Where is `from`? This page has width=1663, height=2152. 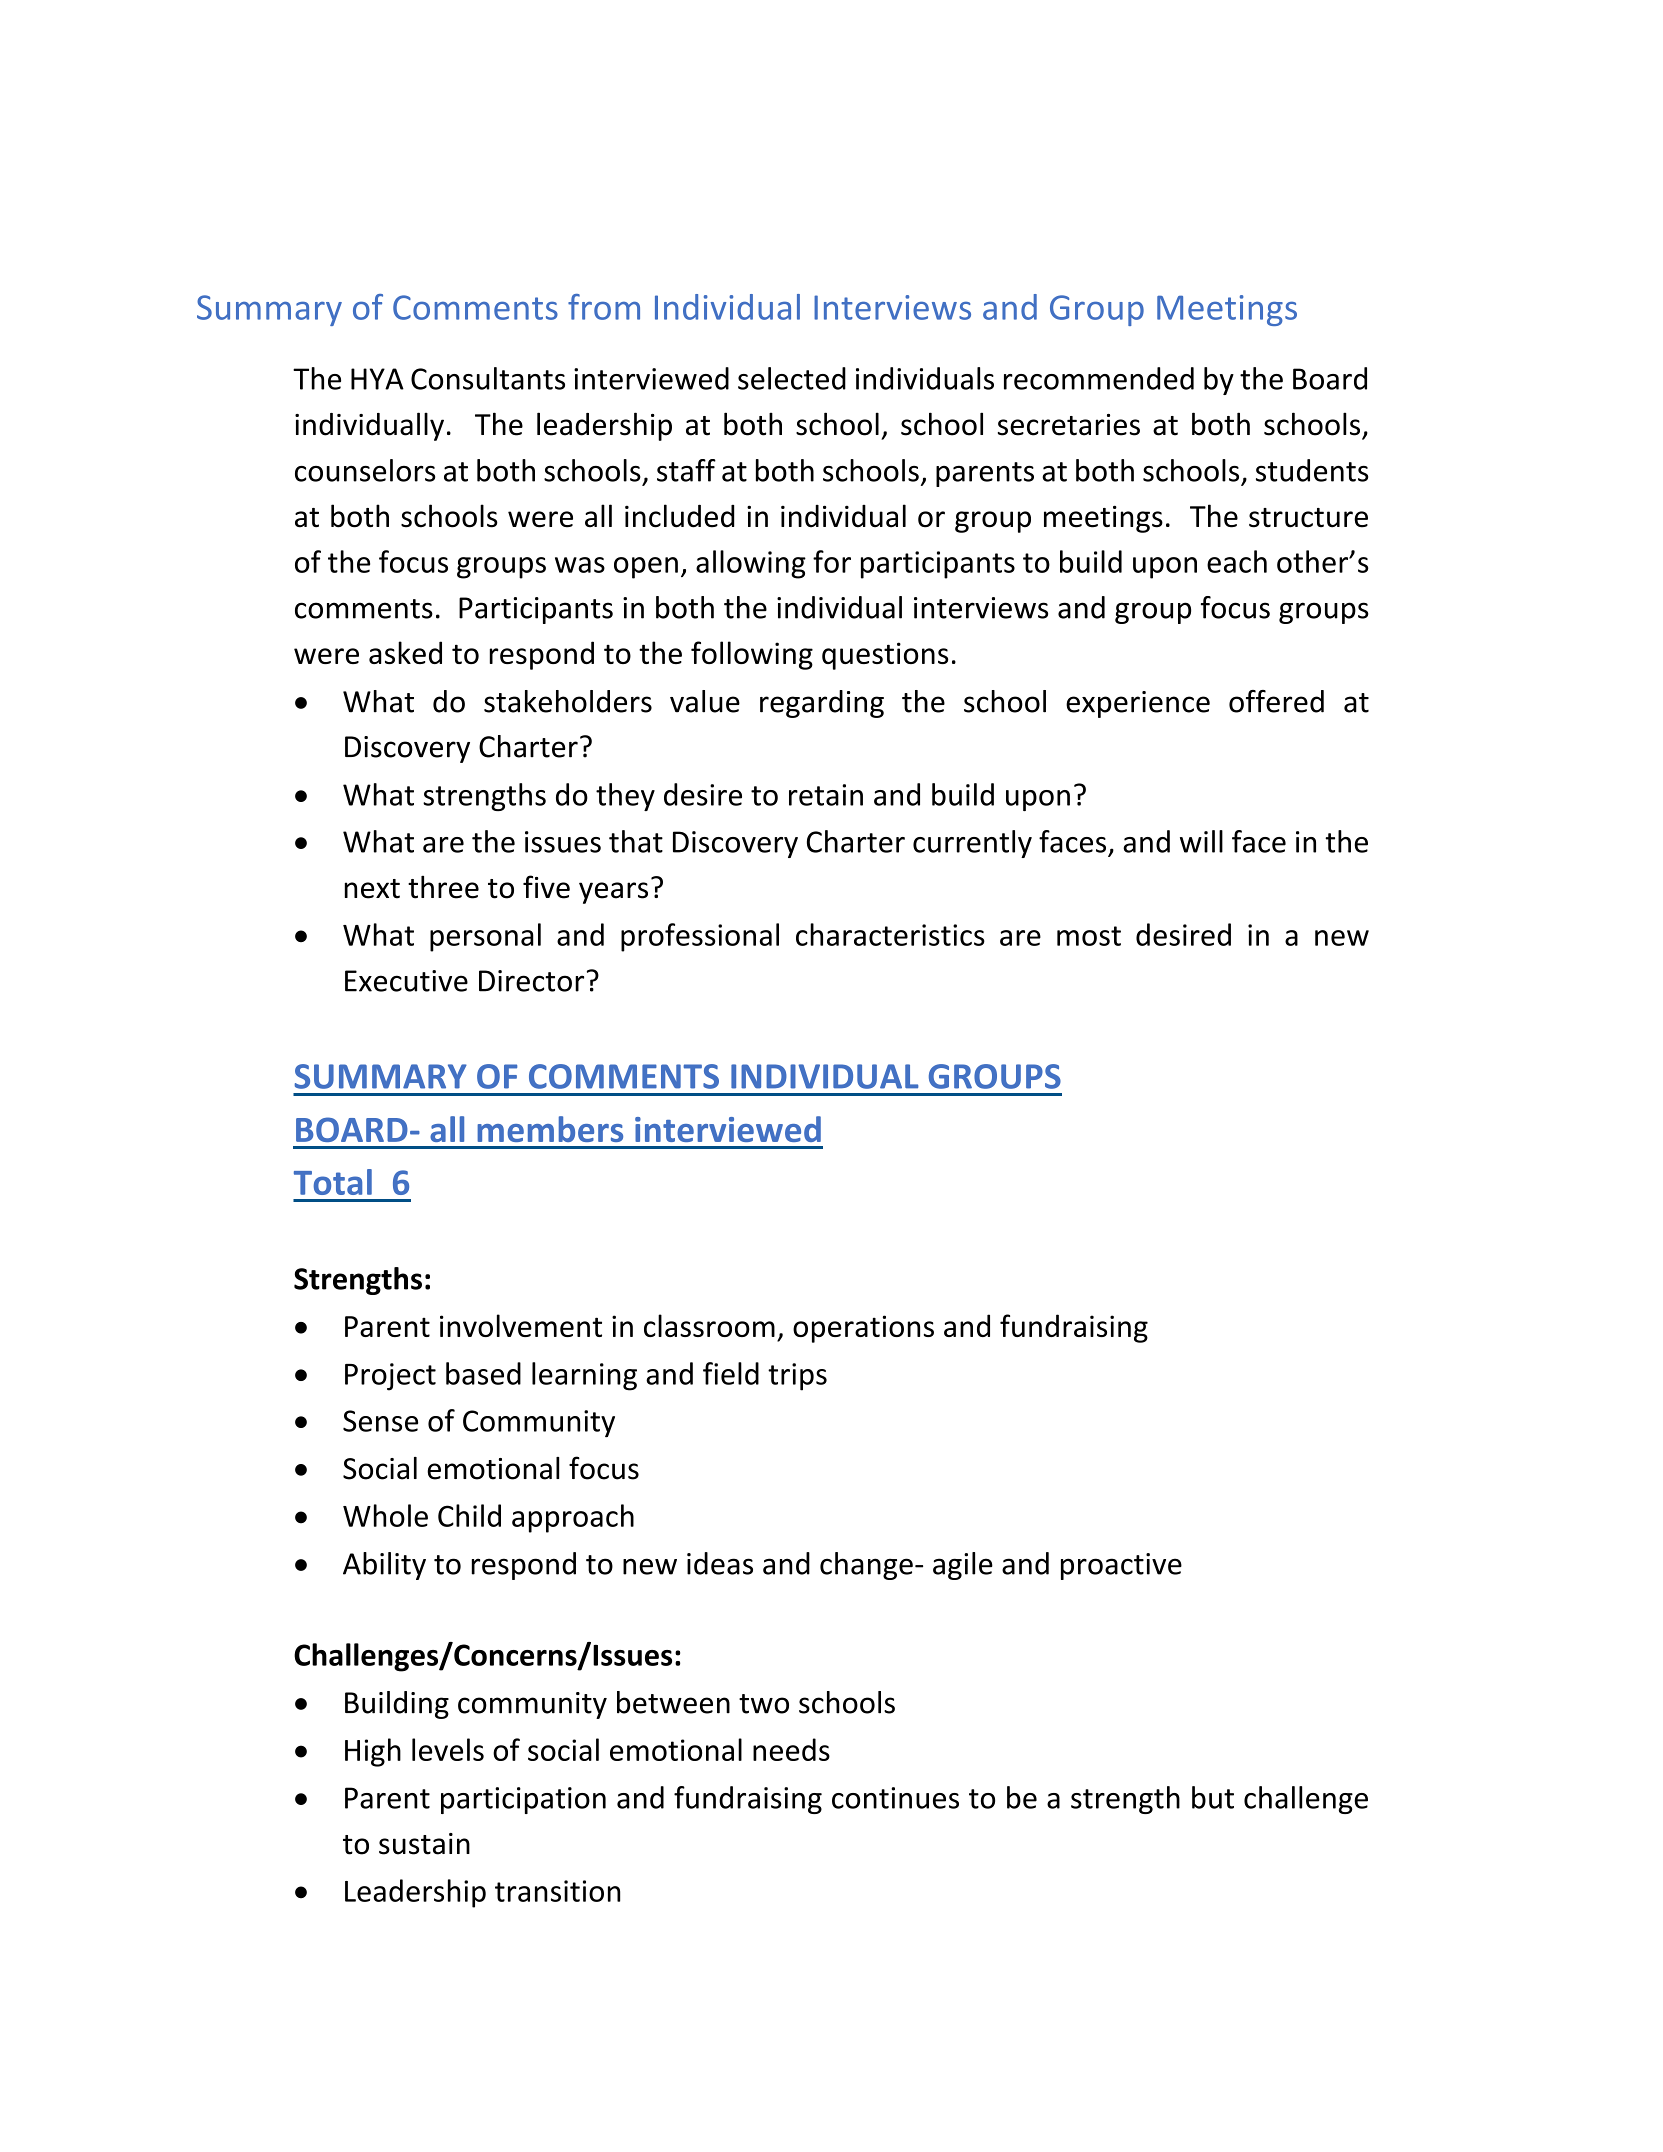 from is located at coordinates (604, 307).
